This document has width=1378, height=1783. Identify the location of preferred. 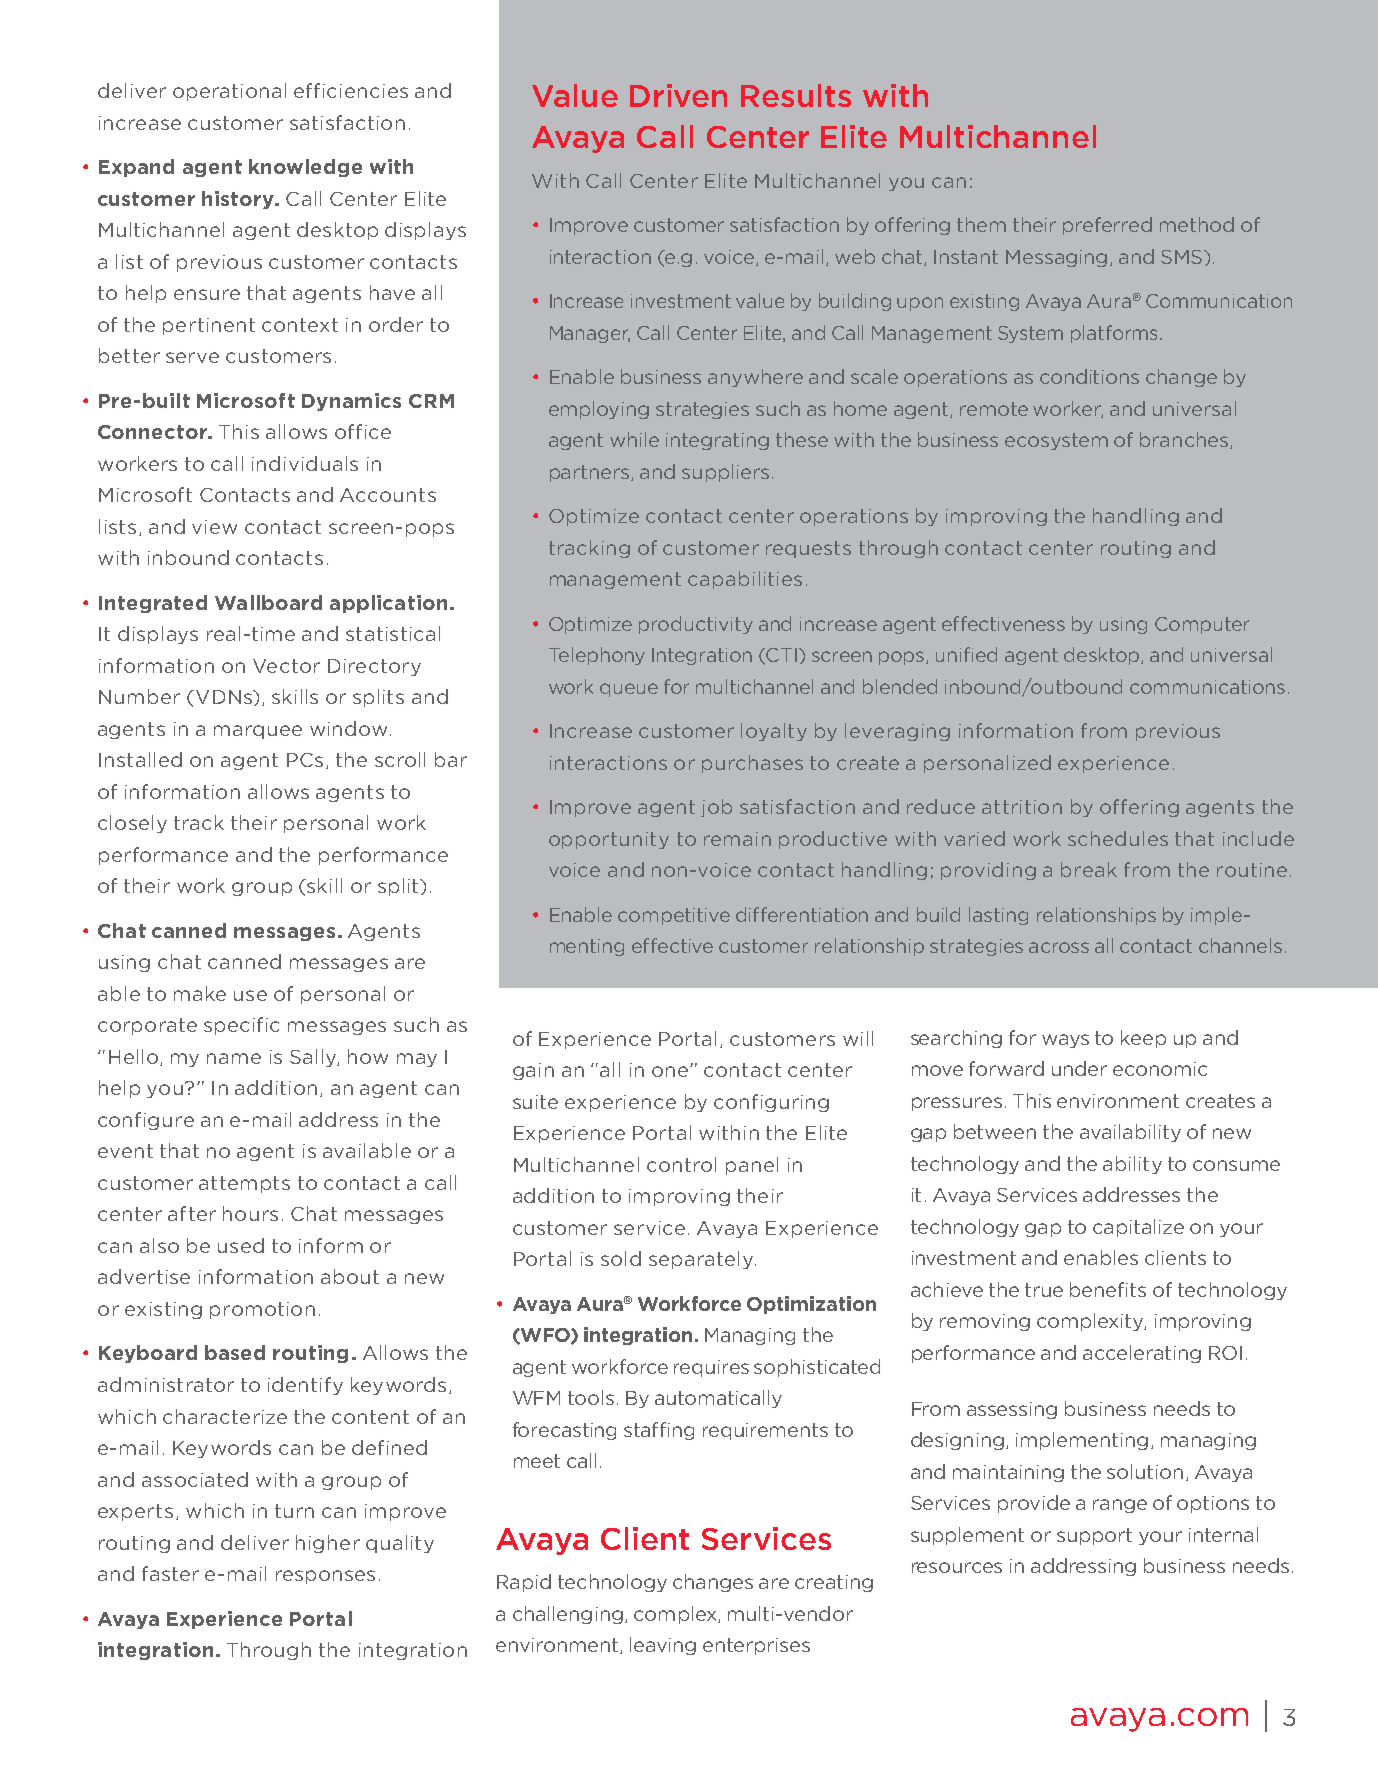
(1107, 226).
